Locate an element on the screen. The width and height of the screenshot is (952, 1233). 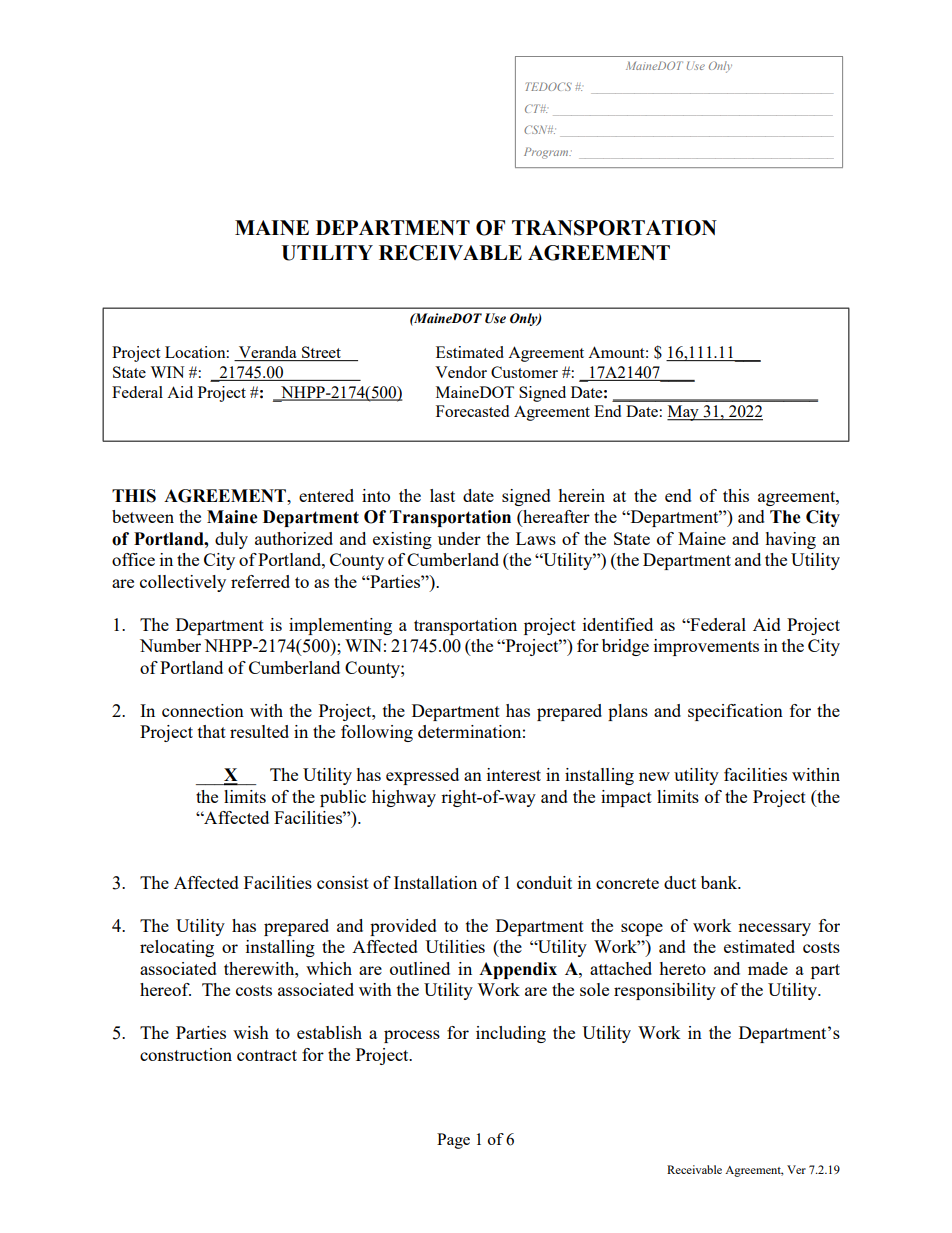
construction is located at coordinates (186, 1054).
